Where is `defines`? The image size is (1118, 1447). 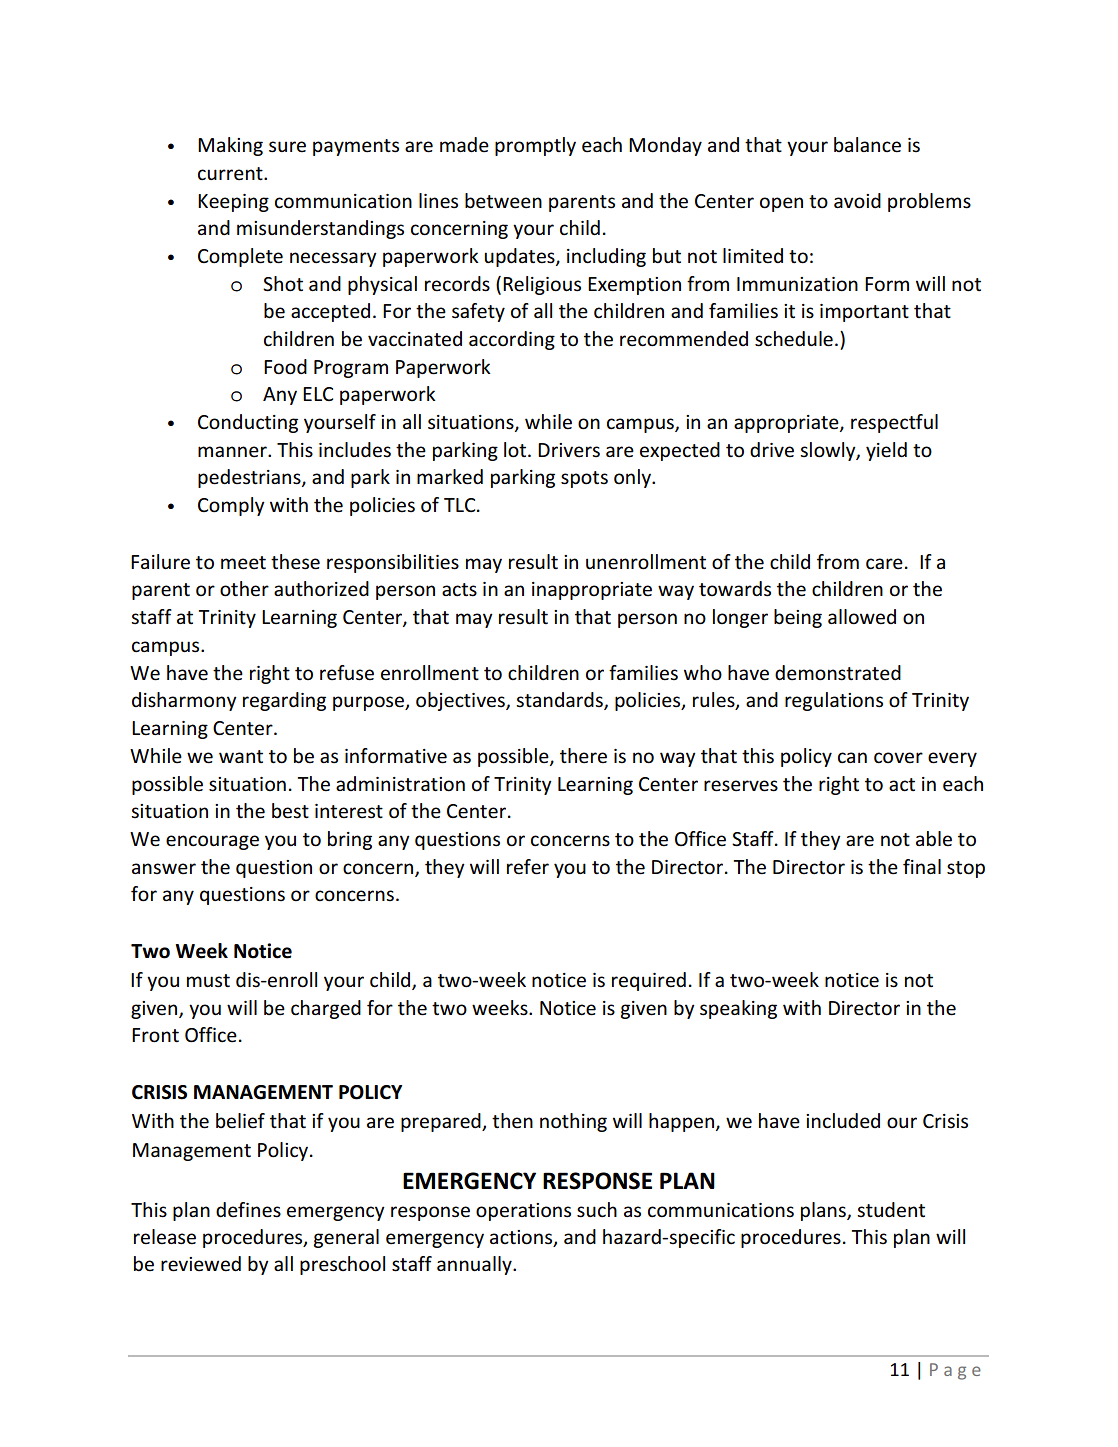 defines is located at coordinates (248, 1210).
